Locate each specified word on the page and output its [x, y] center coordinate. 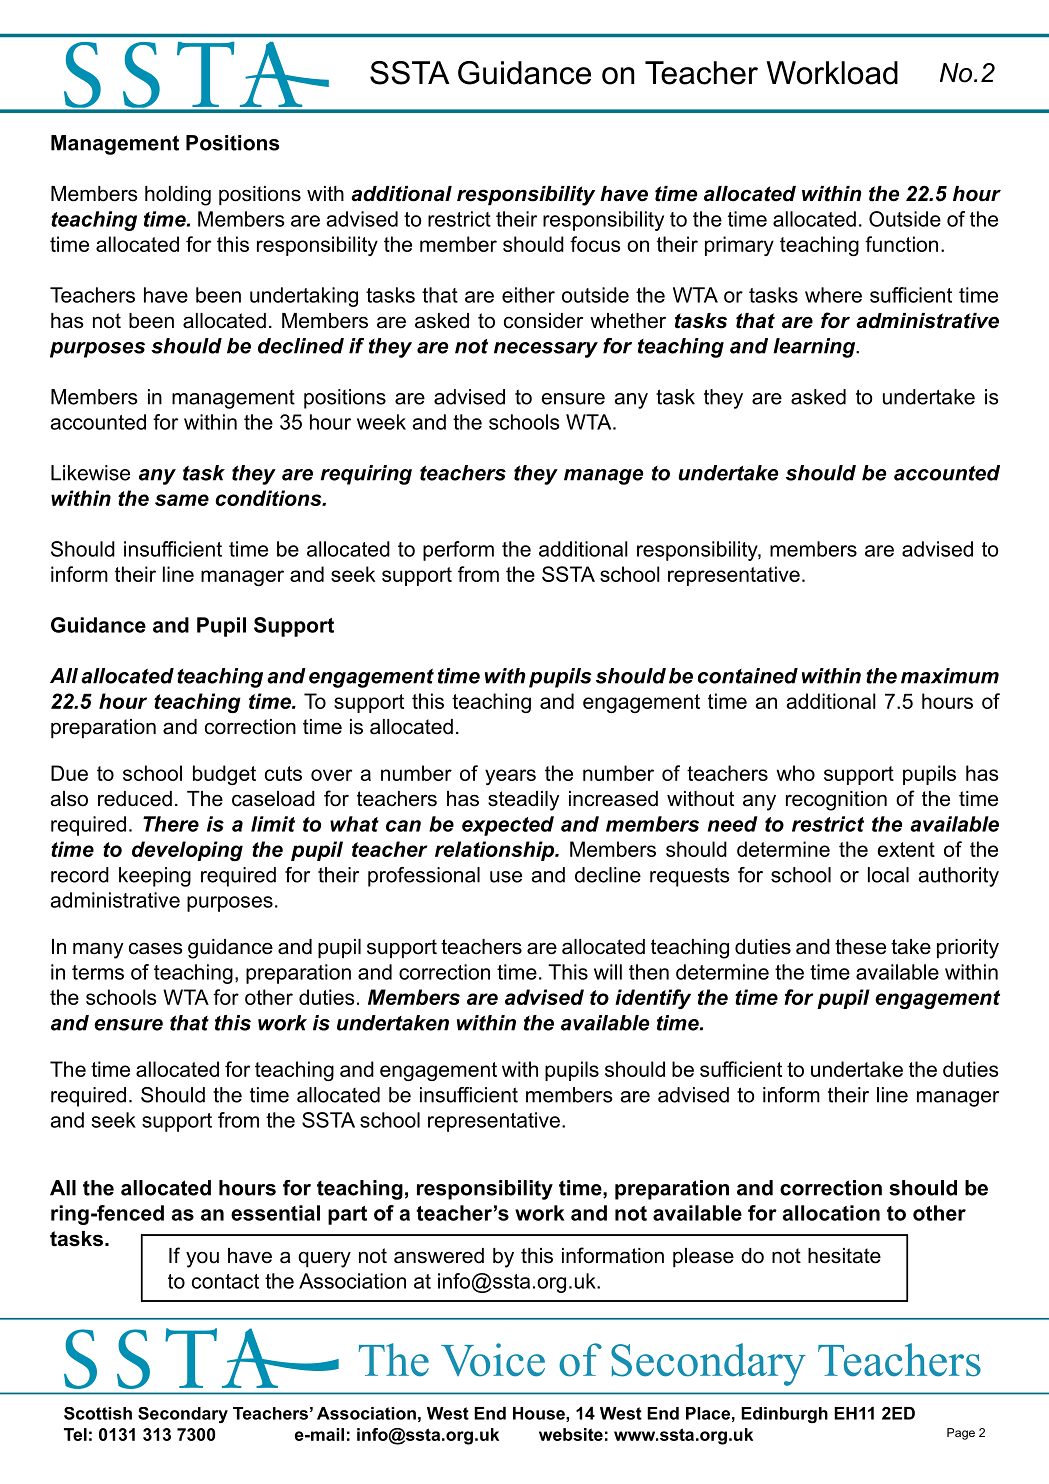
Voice [493, 1360]
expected [508, 826]
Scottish [98, 1413]
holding [178, 196]
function [901, 244]
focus [595, 244]
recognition [836, 801]
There [171, 824]
